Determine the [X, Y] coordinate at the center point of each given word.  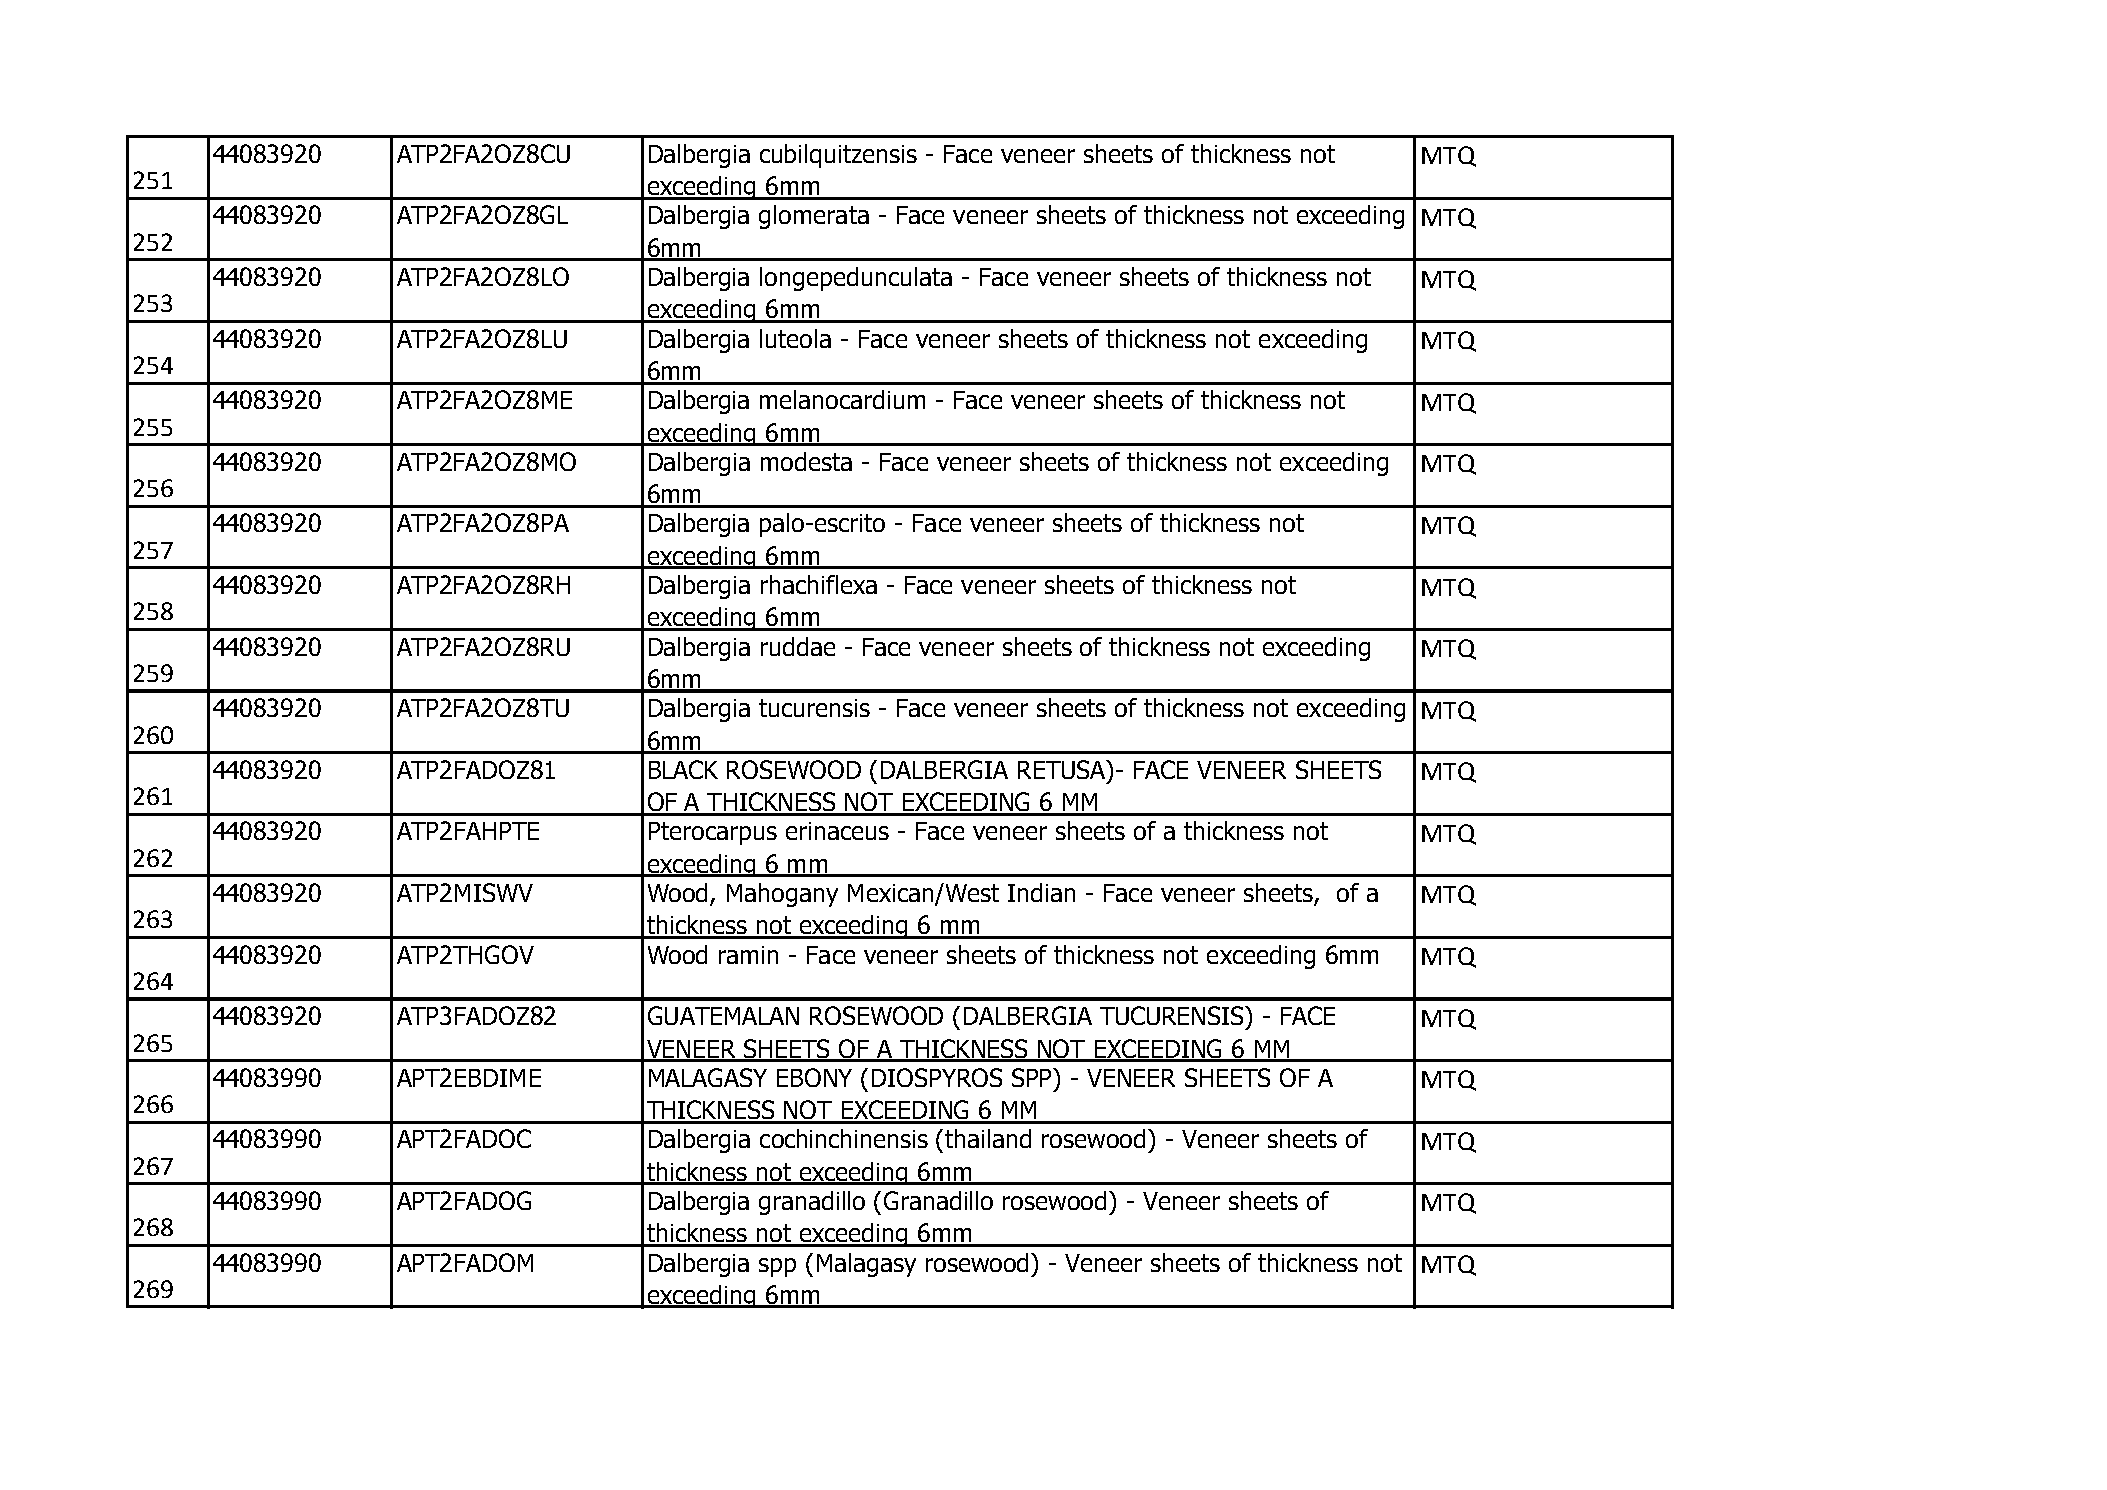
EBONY [814, 1077]
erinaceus [837, 831]
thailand [988, 1138]
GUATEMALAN [723, 1015]
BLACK [683, 769]
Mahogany [782, 895]
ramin [748, 955]
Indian [1041, 892]
